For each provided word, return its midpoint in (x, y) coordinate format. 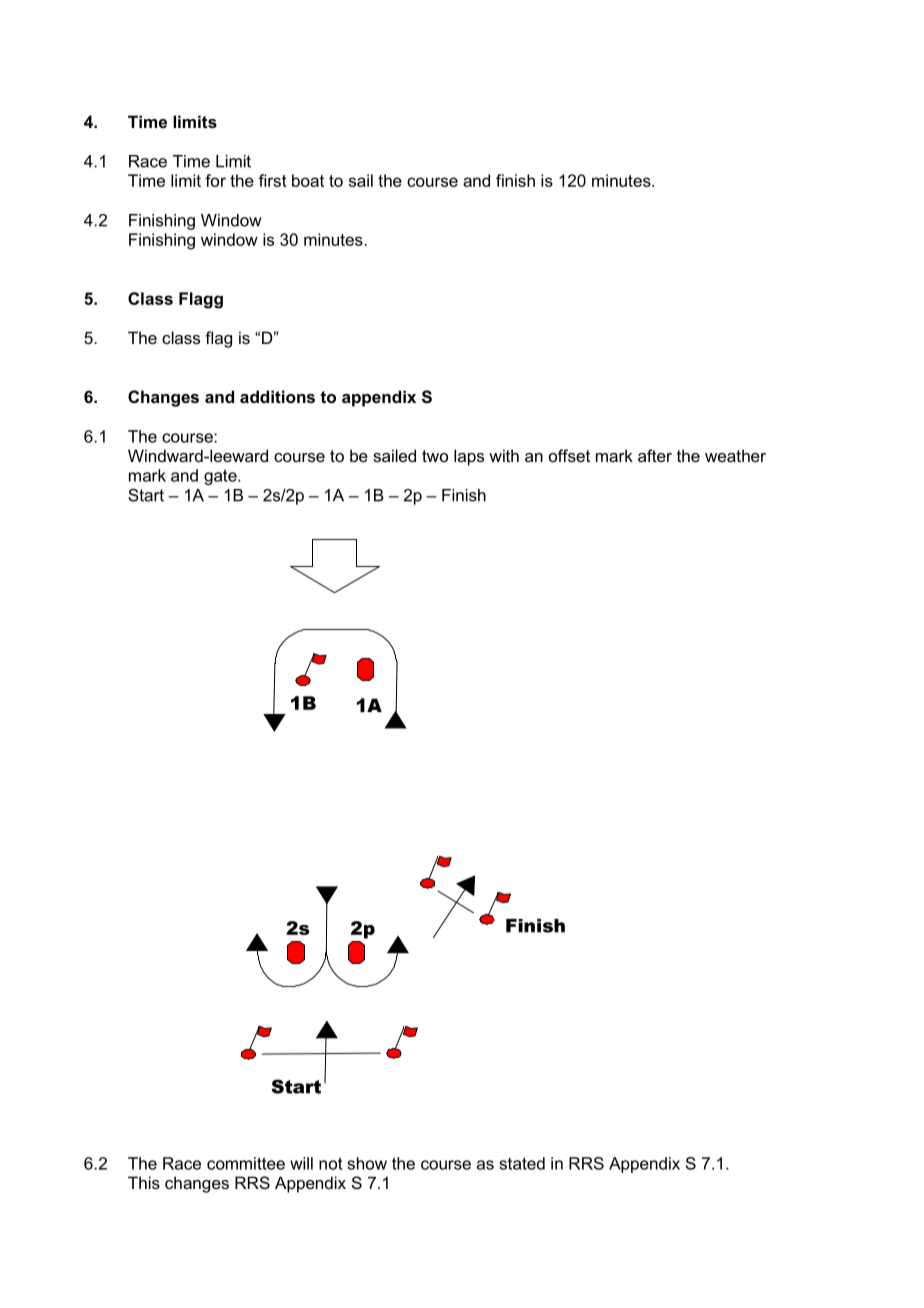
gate (221, 477)
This (144, 1182)
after (655, 455)
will (301, 1163)
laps (469, 457)
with (504, 455)
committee (246, 1163)
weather (735, 455)
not (331, 1163)
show (367, 1163)
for (215, 180)
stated (522, 1163)
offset (569, 455)
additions (277, 396)
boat (308, 180)
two (435, 456)
